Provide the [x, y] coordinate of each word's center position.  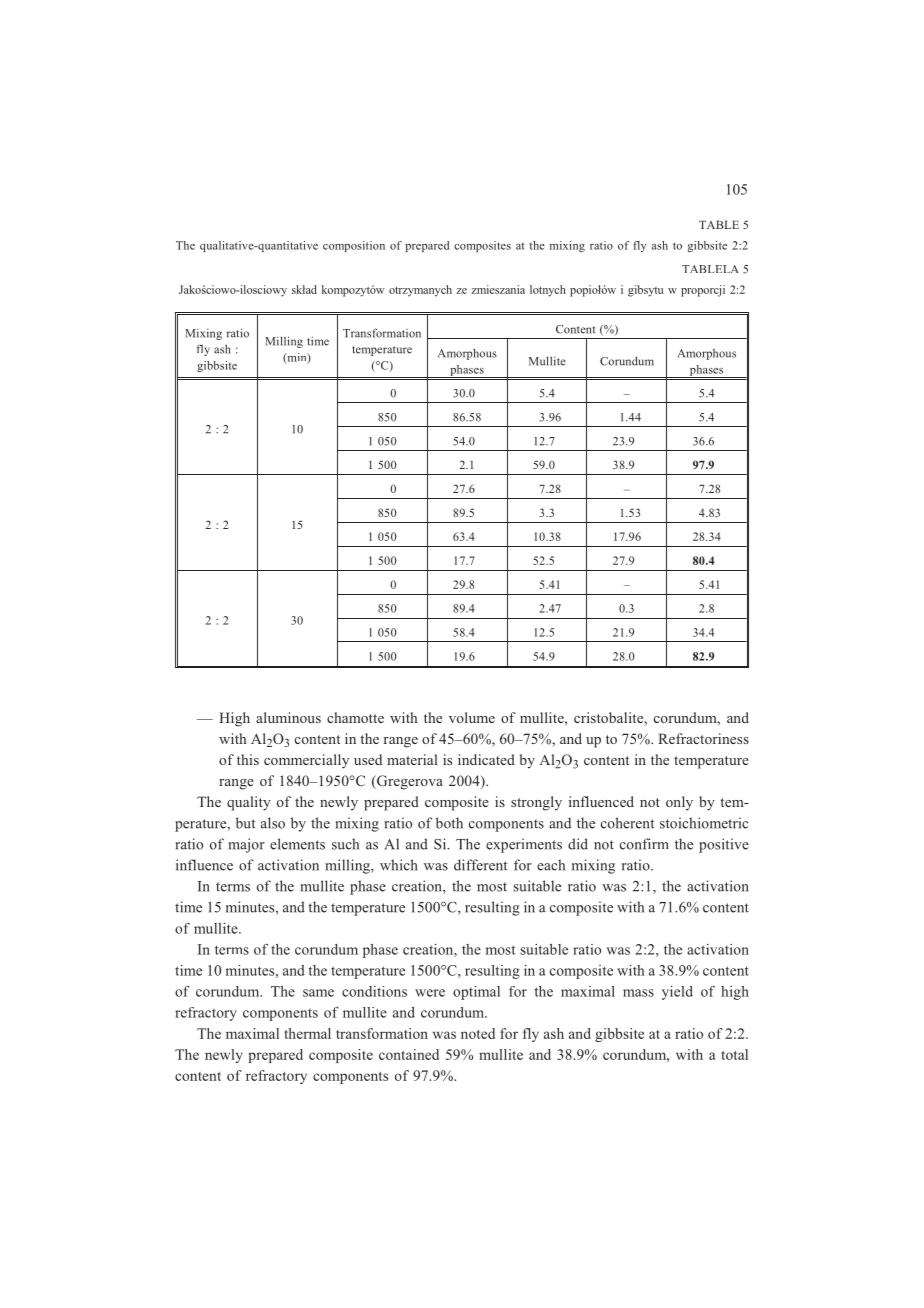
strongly [536, 803]
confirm [644, 844]
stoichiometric [704, 823]
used [368, 759]
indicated [486, 759]
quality [249, 803]
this [248, 759]
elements [297, 844]
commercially [306, 761]
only [679, 803]
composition [354, 246]
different [480, 865]
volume [472, 717]
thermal [307, 1033]
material [412, 759]
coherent [627, 823]
